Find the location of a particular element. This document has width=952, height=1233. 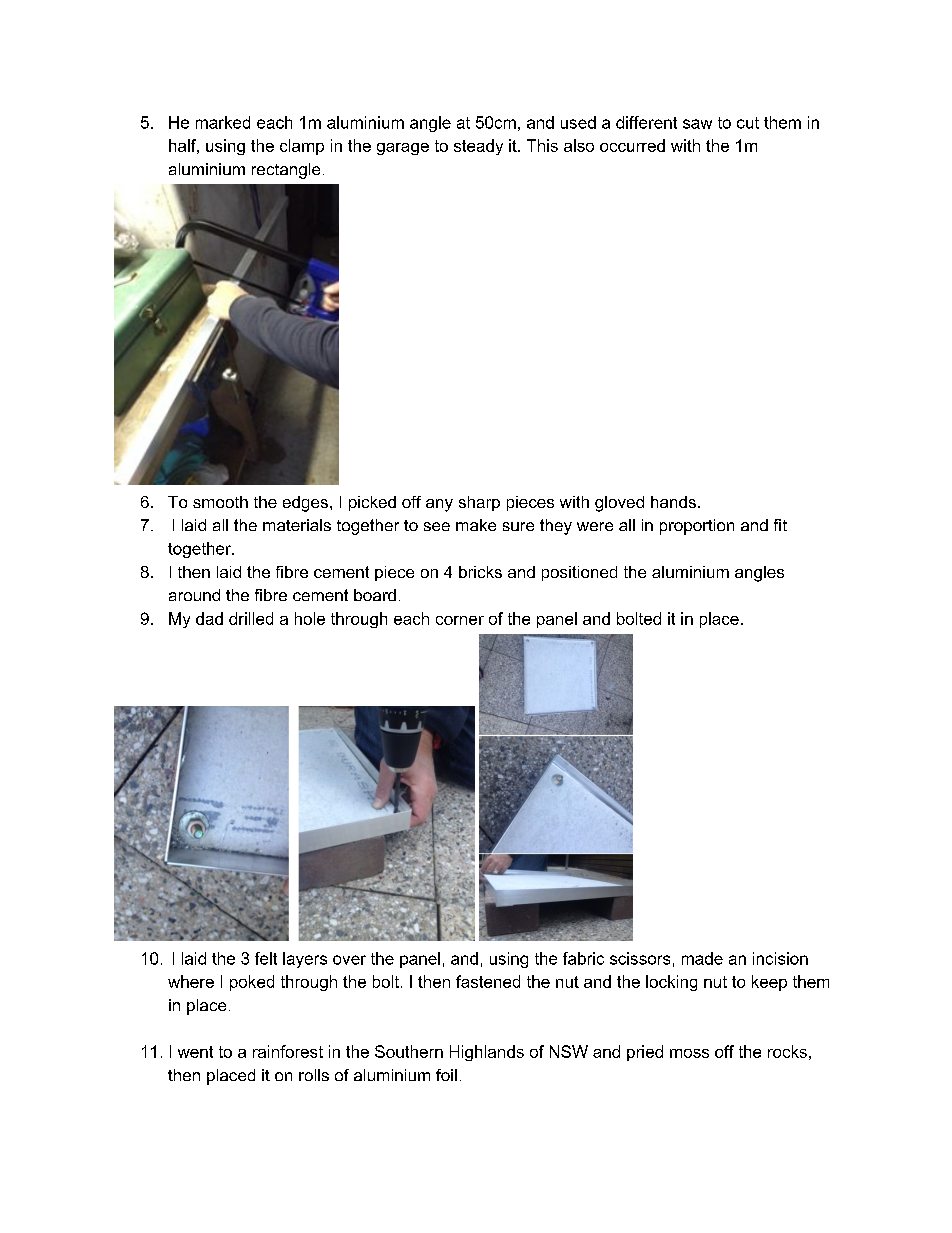

saw is located at coordinates (697, 124).
